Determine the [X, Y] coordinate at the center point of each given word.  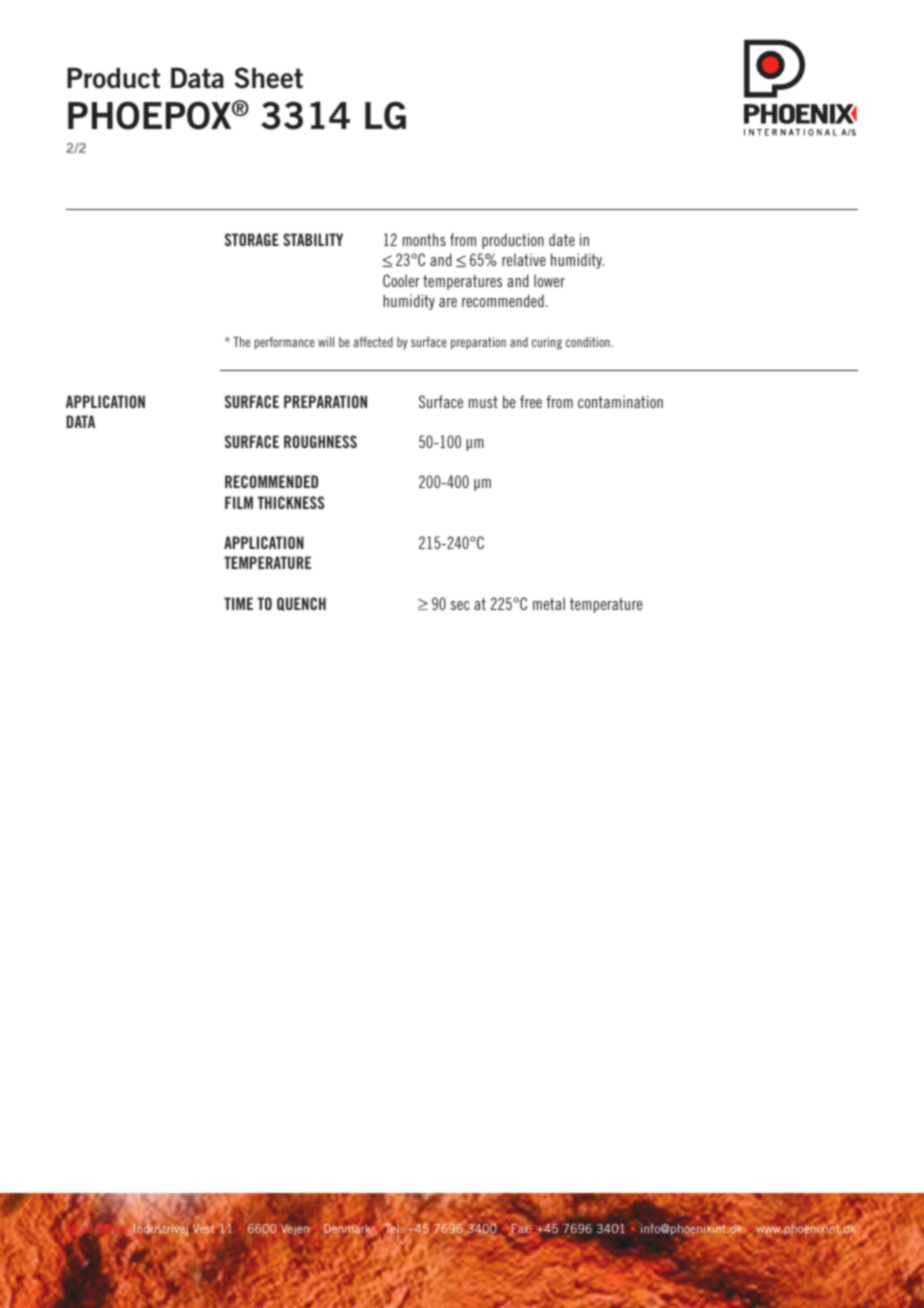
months [424, 239]
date [562, 239]
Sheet [268, 78]
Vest [203, 1228]
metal [549, 603]
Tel [390, 1230]
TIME [238, 603]
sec [460, 605]
